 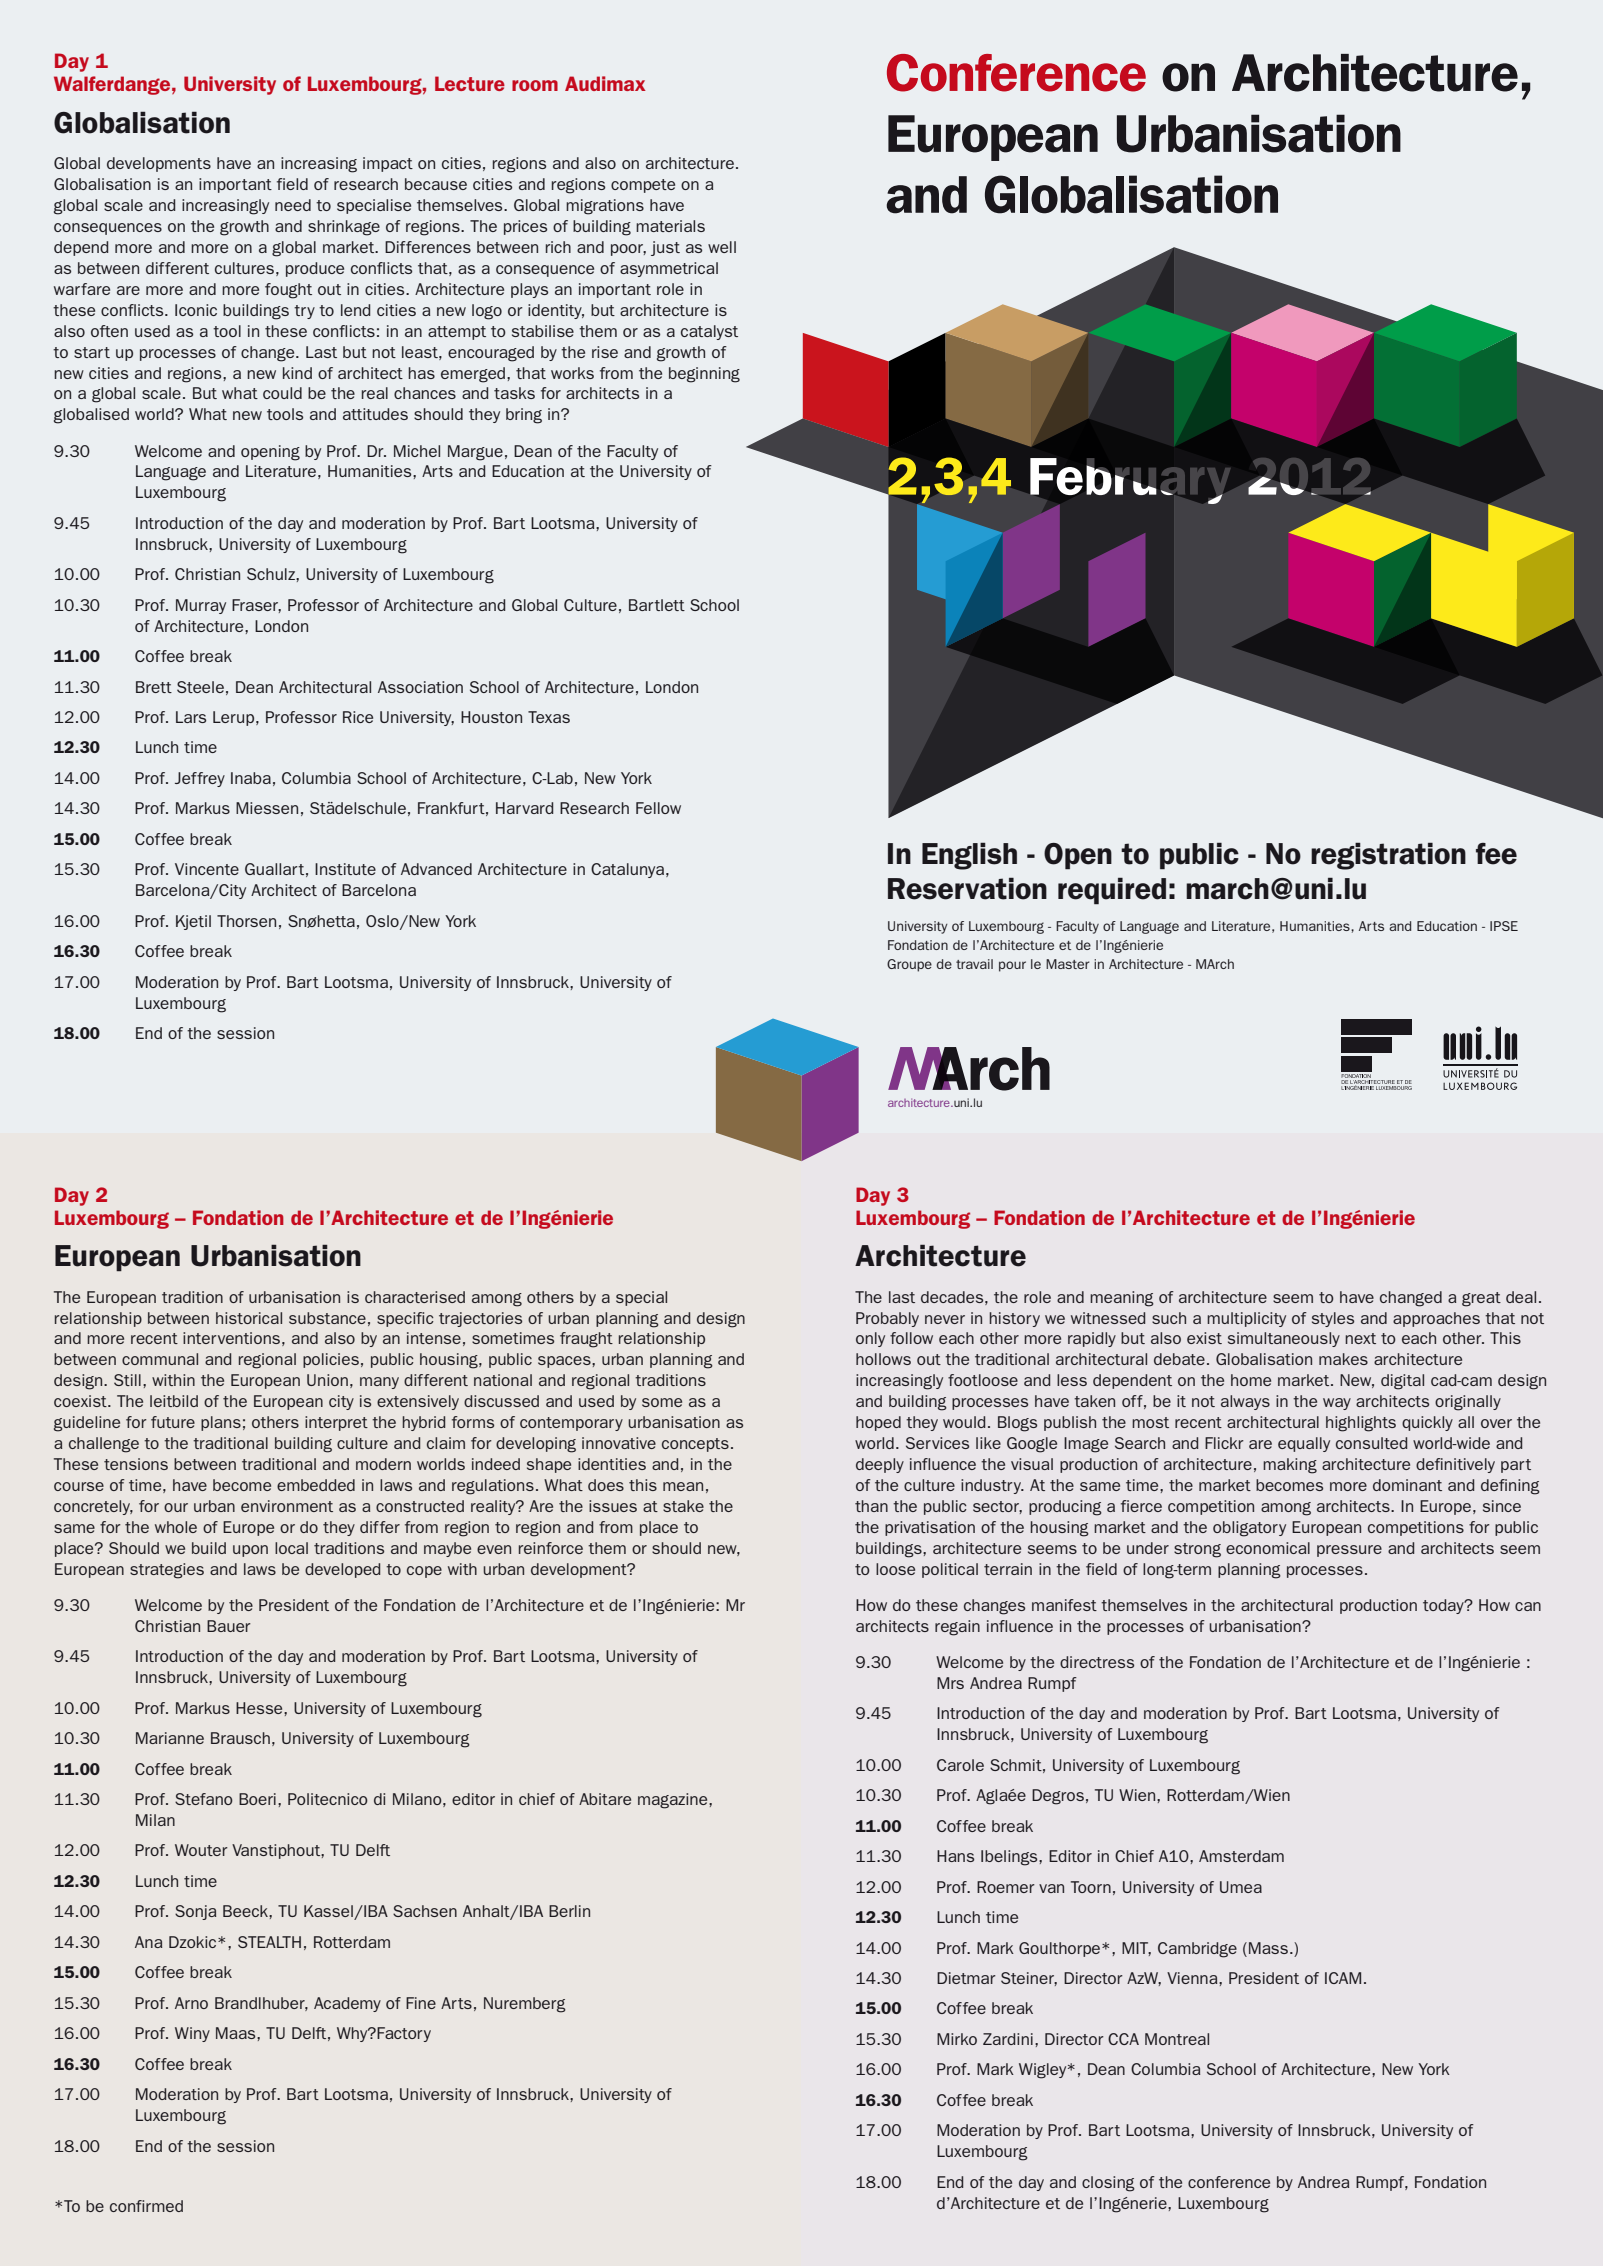 What do you see at coordinates (704, 375) in the screenshot?
I see `beginning` at bounding box center [704, 375].
